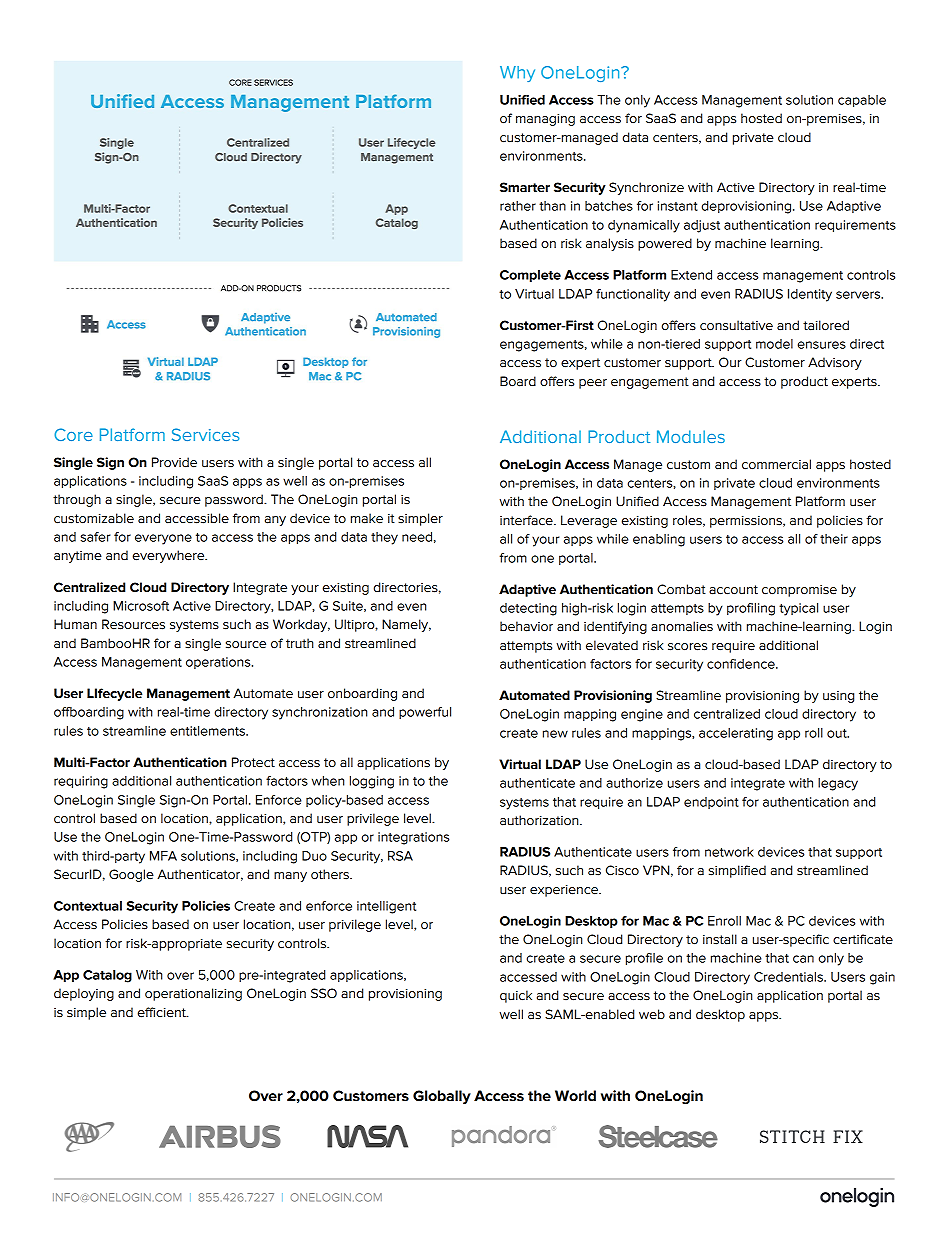 Image resolution: width=952 pixels, height=1233 pixels. What do you see at coordinates (163, 1012) in the image?
I see `efficient` at bounding box center [163, 1012].
